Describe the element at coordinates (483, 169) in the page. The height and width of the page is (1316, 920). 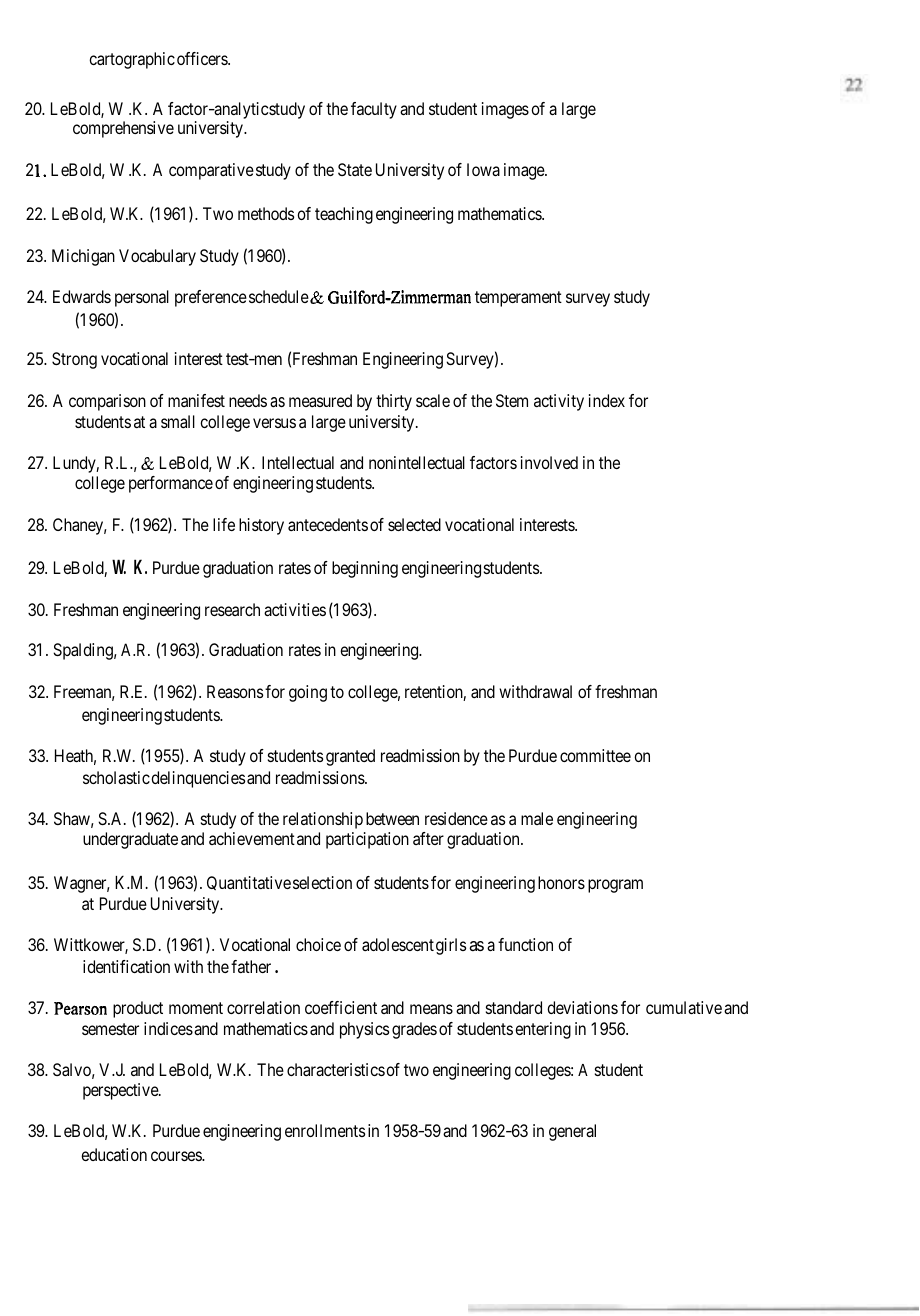
I see `Iowa` at that location.
